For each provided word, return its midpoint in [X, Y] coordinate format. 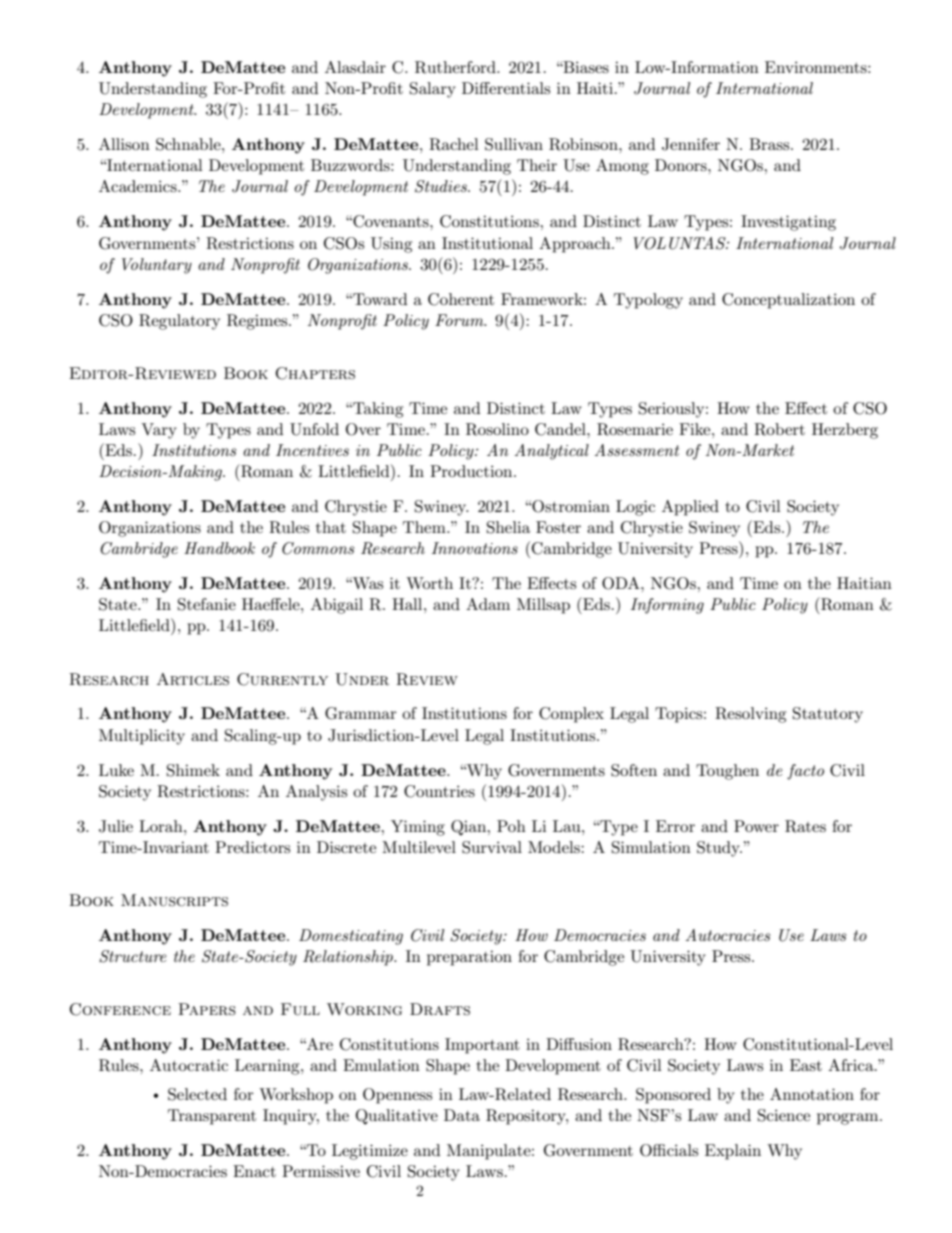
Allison [124, 144]
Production [472, 471]
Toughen [727, 772]
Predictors [252, 847]
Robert [779, 429]
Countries [439, 791]
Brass [770, 144]
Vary [159, 431]
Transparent [212, 1117]
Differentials [506, 88]
